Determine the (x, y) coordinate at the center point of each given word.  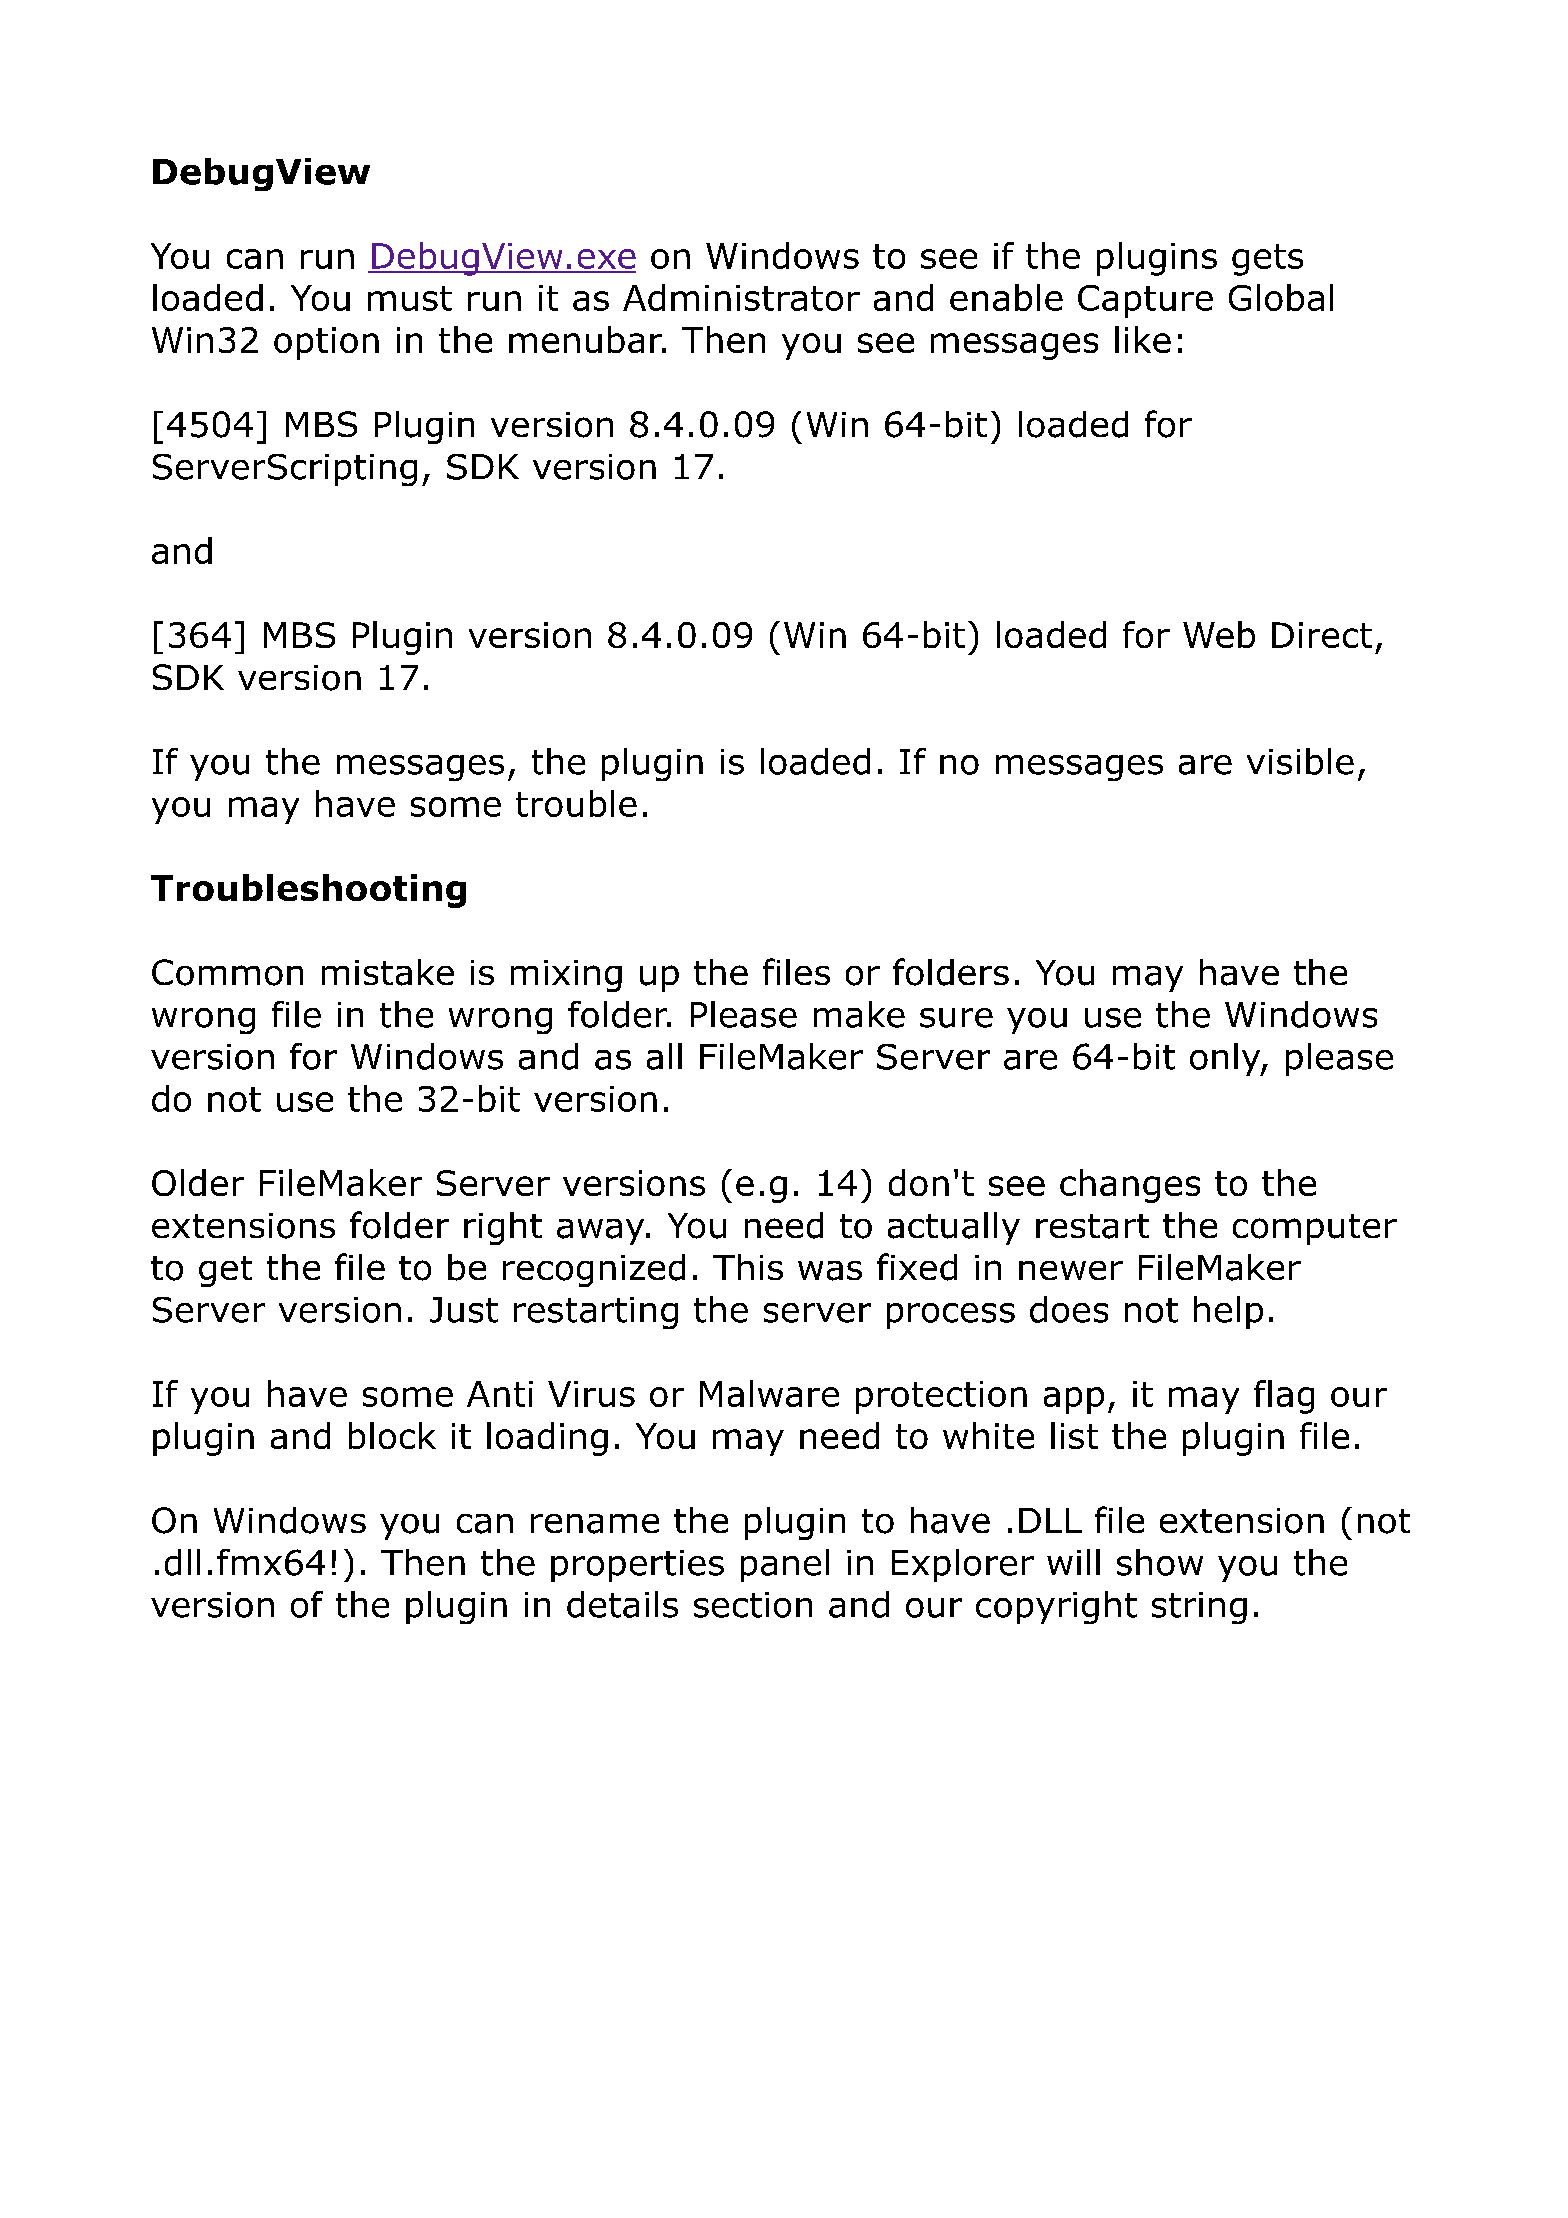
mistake (388, 972)
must (410, 298)
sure (956, 1018)
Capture (1145, 301)
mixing (566, 976)
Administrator (741, 297)
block (392, 1435)
